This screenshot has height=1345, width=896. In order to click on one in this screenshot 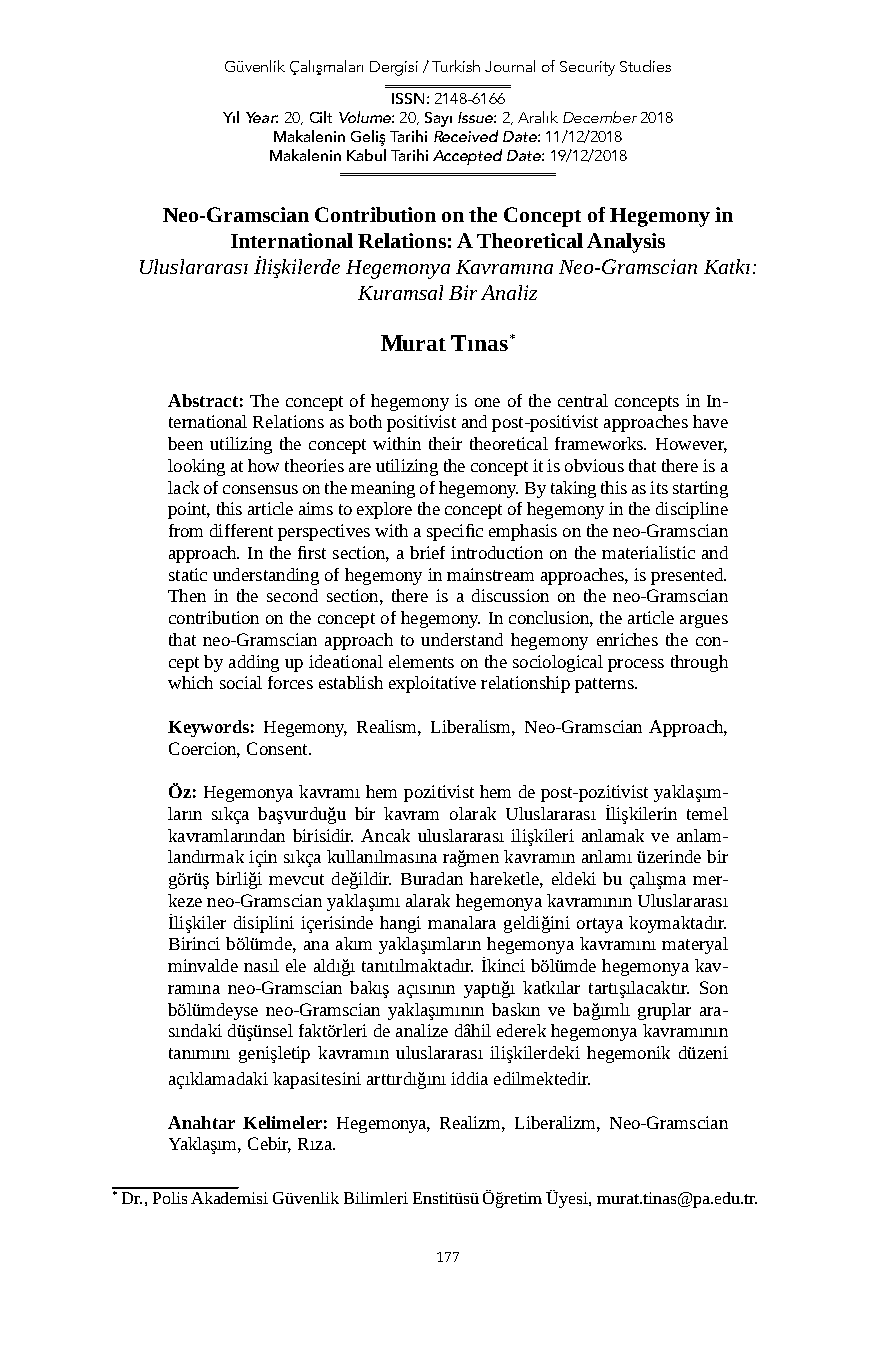, I will do `click(487, 402)`.
